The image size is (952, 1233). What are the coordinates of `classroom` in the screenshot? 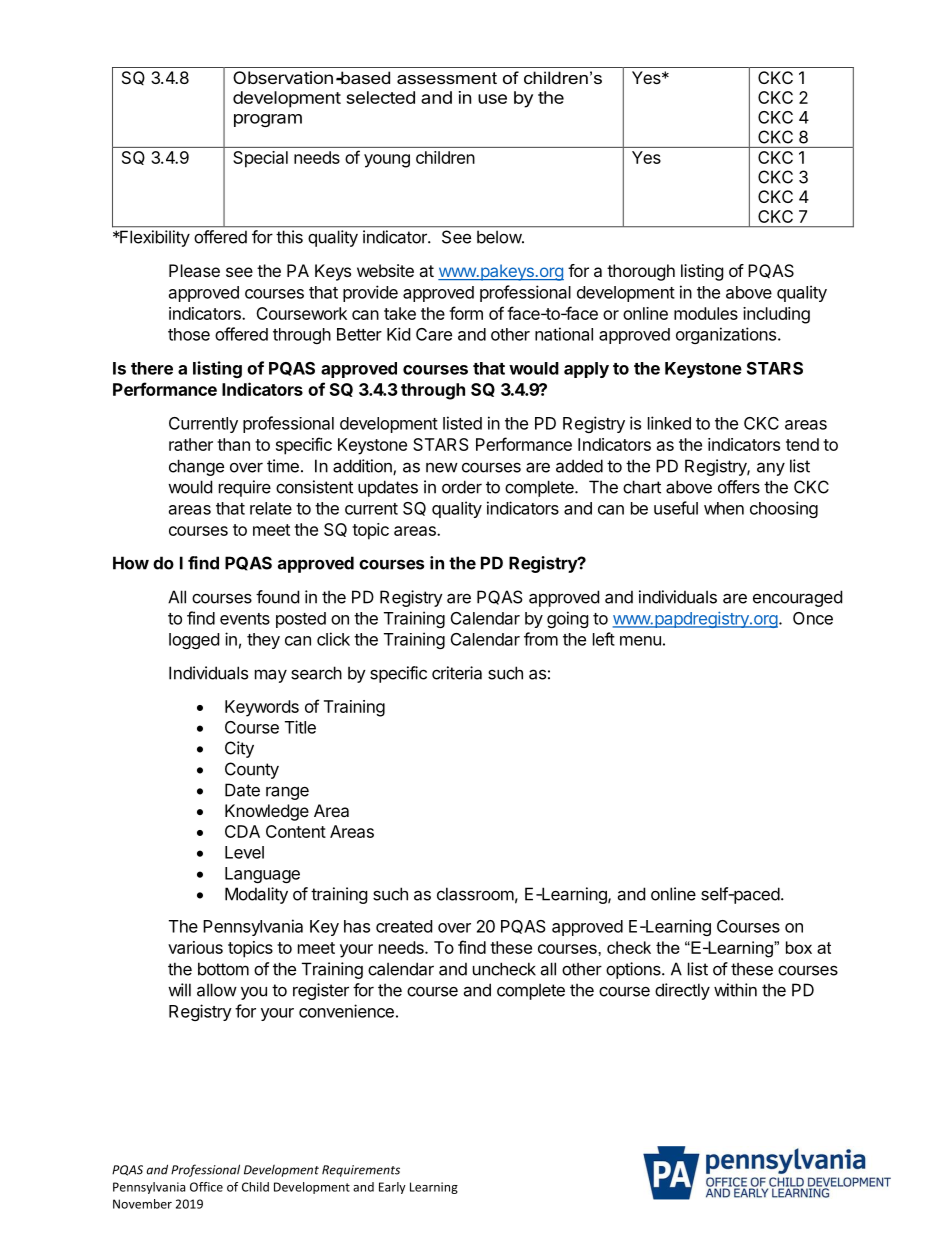 It's located at (475, 894).
